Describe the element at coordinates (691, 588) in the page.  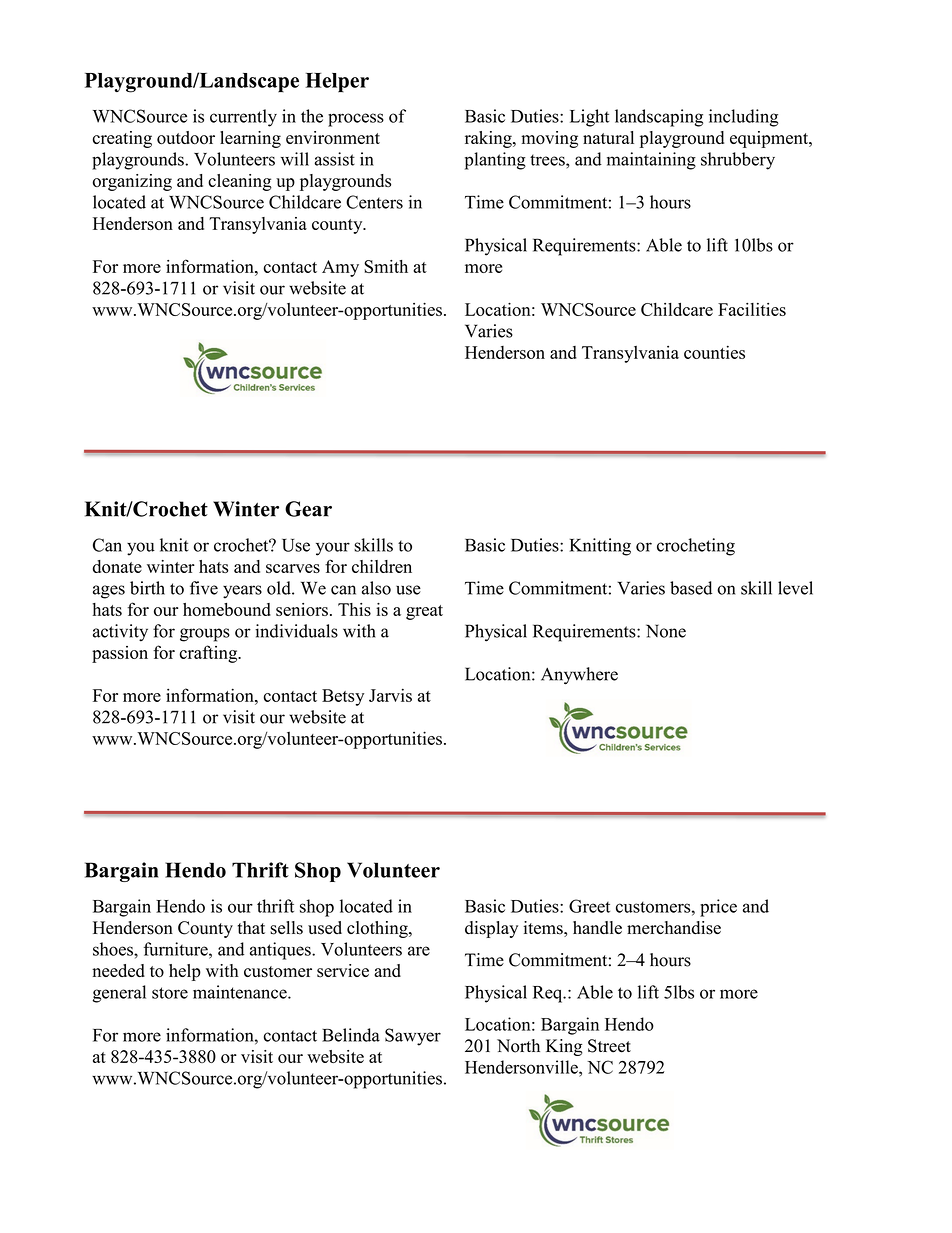
I see `based` at that location.
